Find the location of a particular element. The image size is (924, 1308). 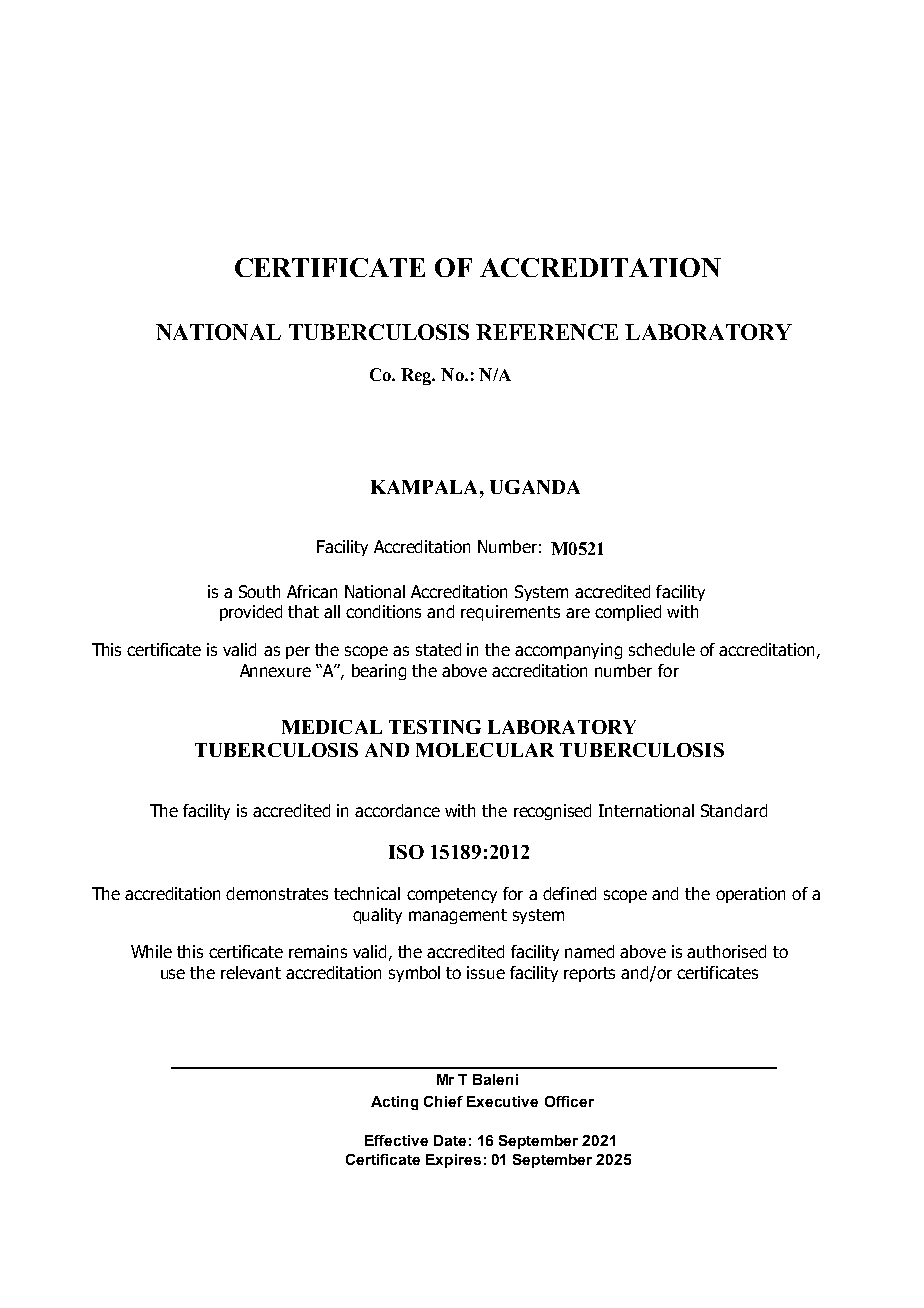

TESTING is located at coordinates (435, 727).
